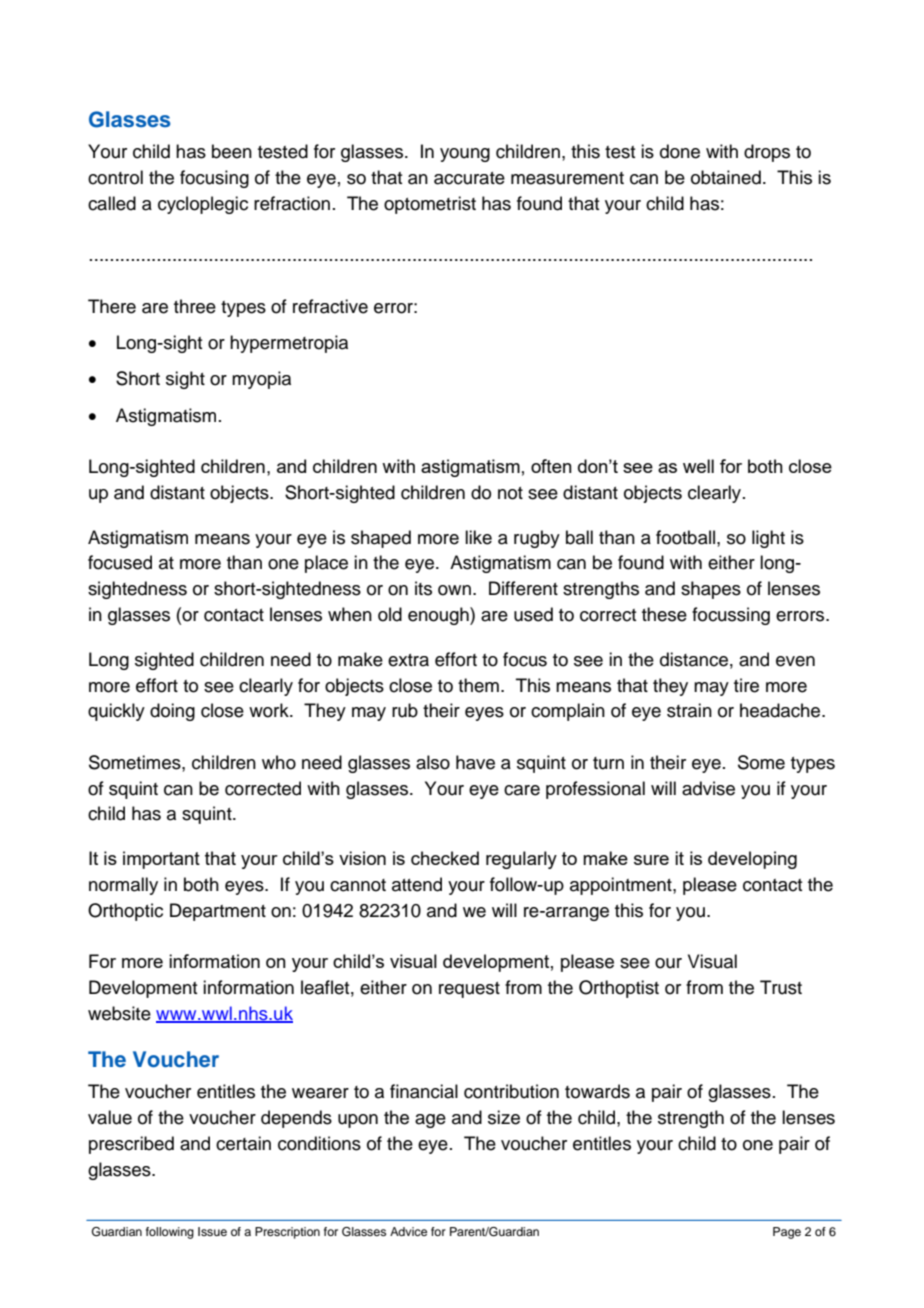 This page has height=1308, width=924. Describe the element at coordinates (212, 1231) in the page. I see `Issue` at that location.
